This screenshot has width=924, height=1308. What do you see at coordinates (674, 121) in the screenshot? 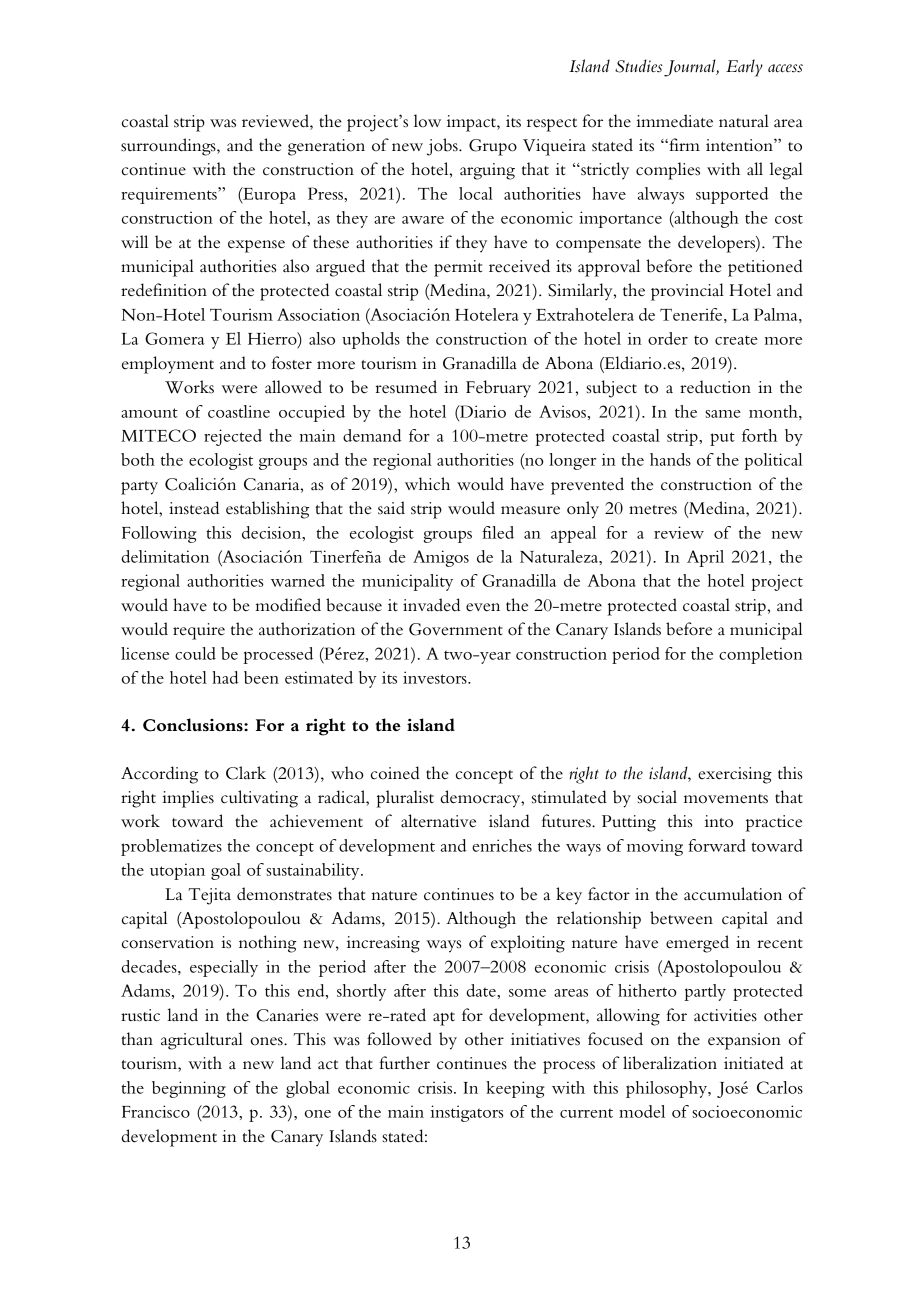
I see `immediate` at bounding box center [674, 121].
